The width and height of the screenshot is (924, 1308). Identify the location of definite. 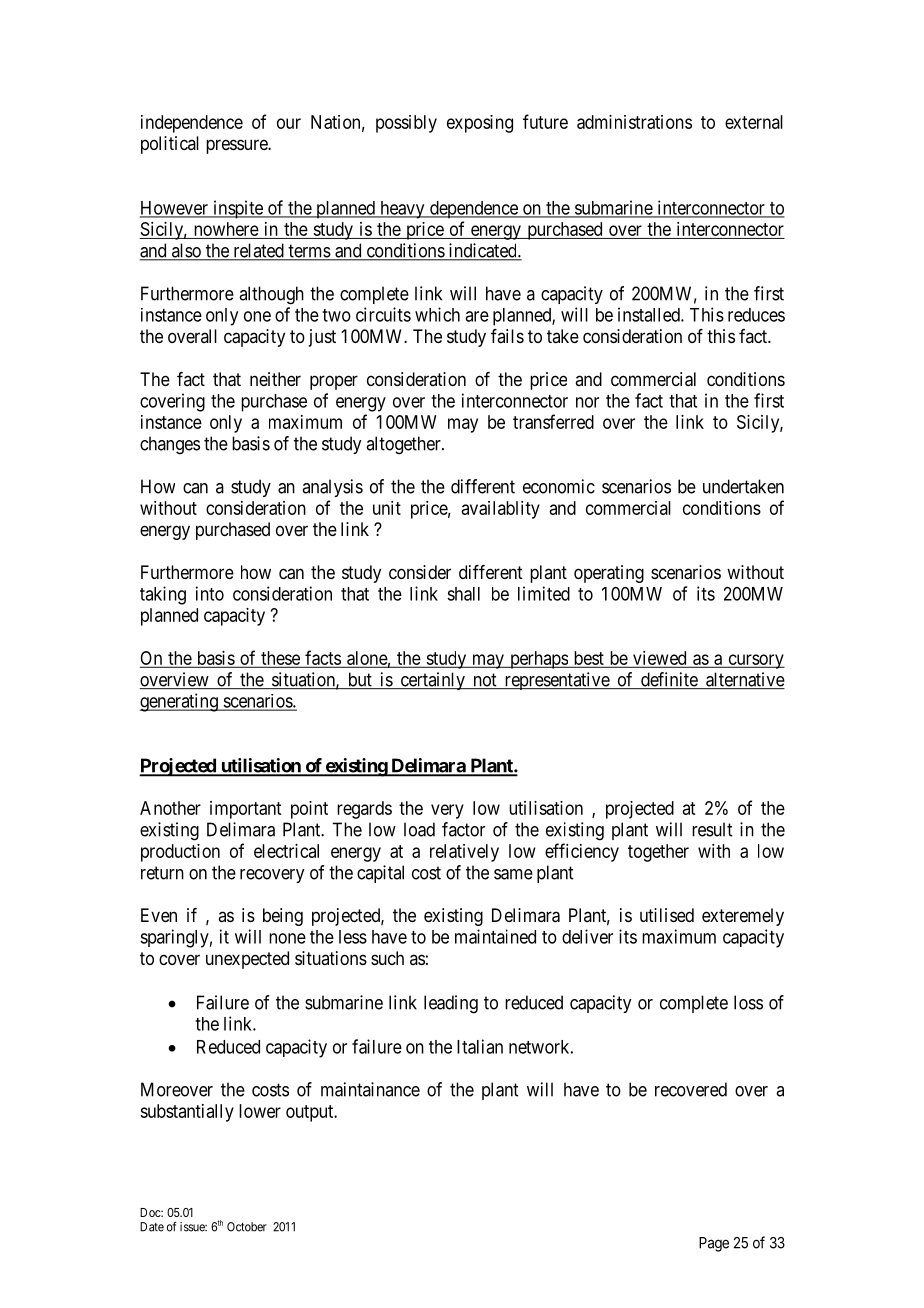
(668, 680).
